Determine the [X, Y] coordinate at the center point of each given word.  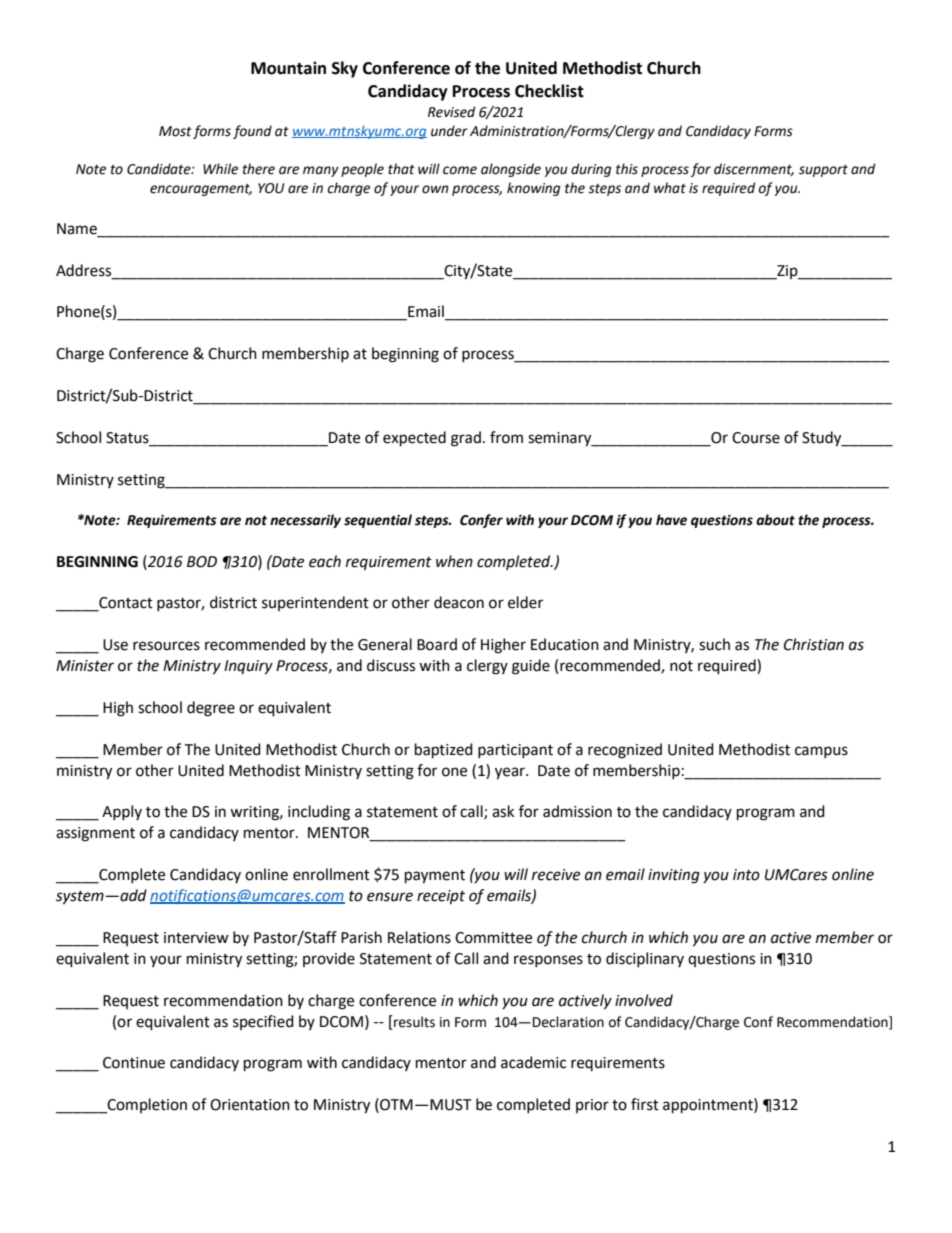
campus [821, 752]
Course [756, 438]
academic [533, 1062]
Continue [134, 1063]
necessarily [305, 521]
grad [466, 439]
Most [175, 131]
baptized [444, 751]
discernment [754, 169]
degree [211, 709]
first [645, 1104]
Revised [451, 112]
